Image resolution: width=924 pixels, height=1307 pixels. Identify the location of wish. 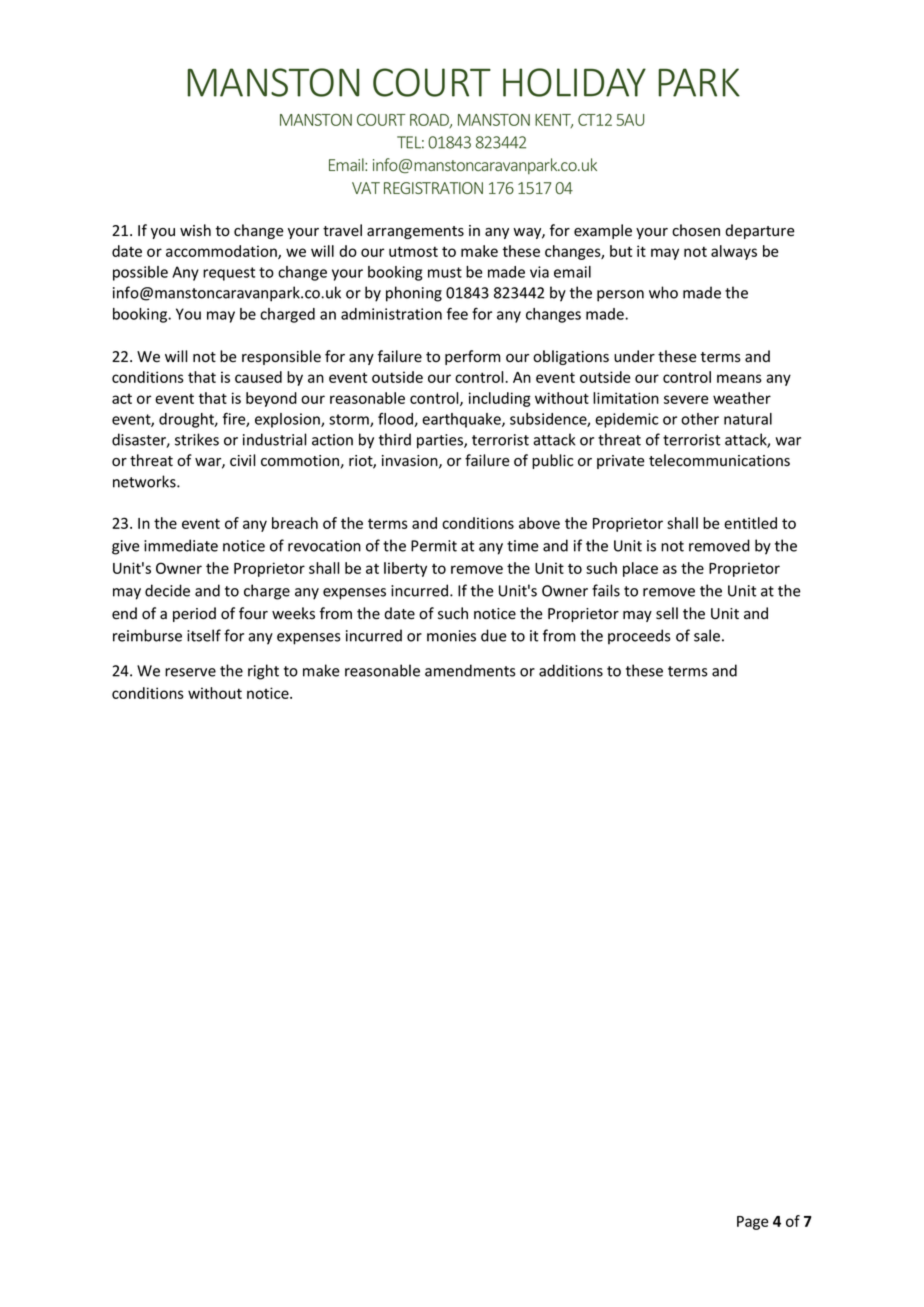
(195, 230).
